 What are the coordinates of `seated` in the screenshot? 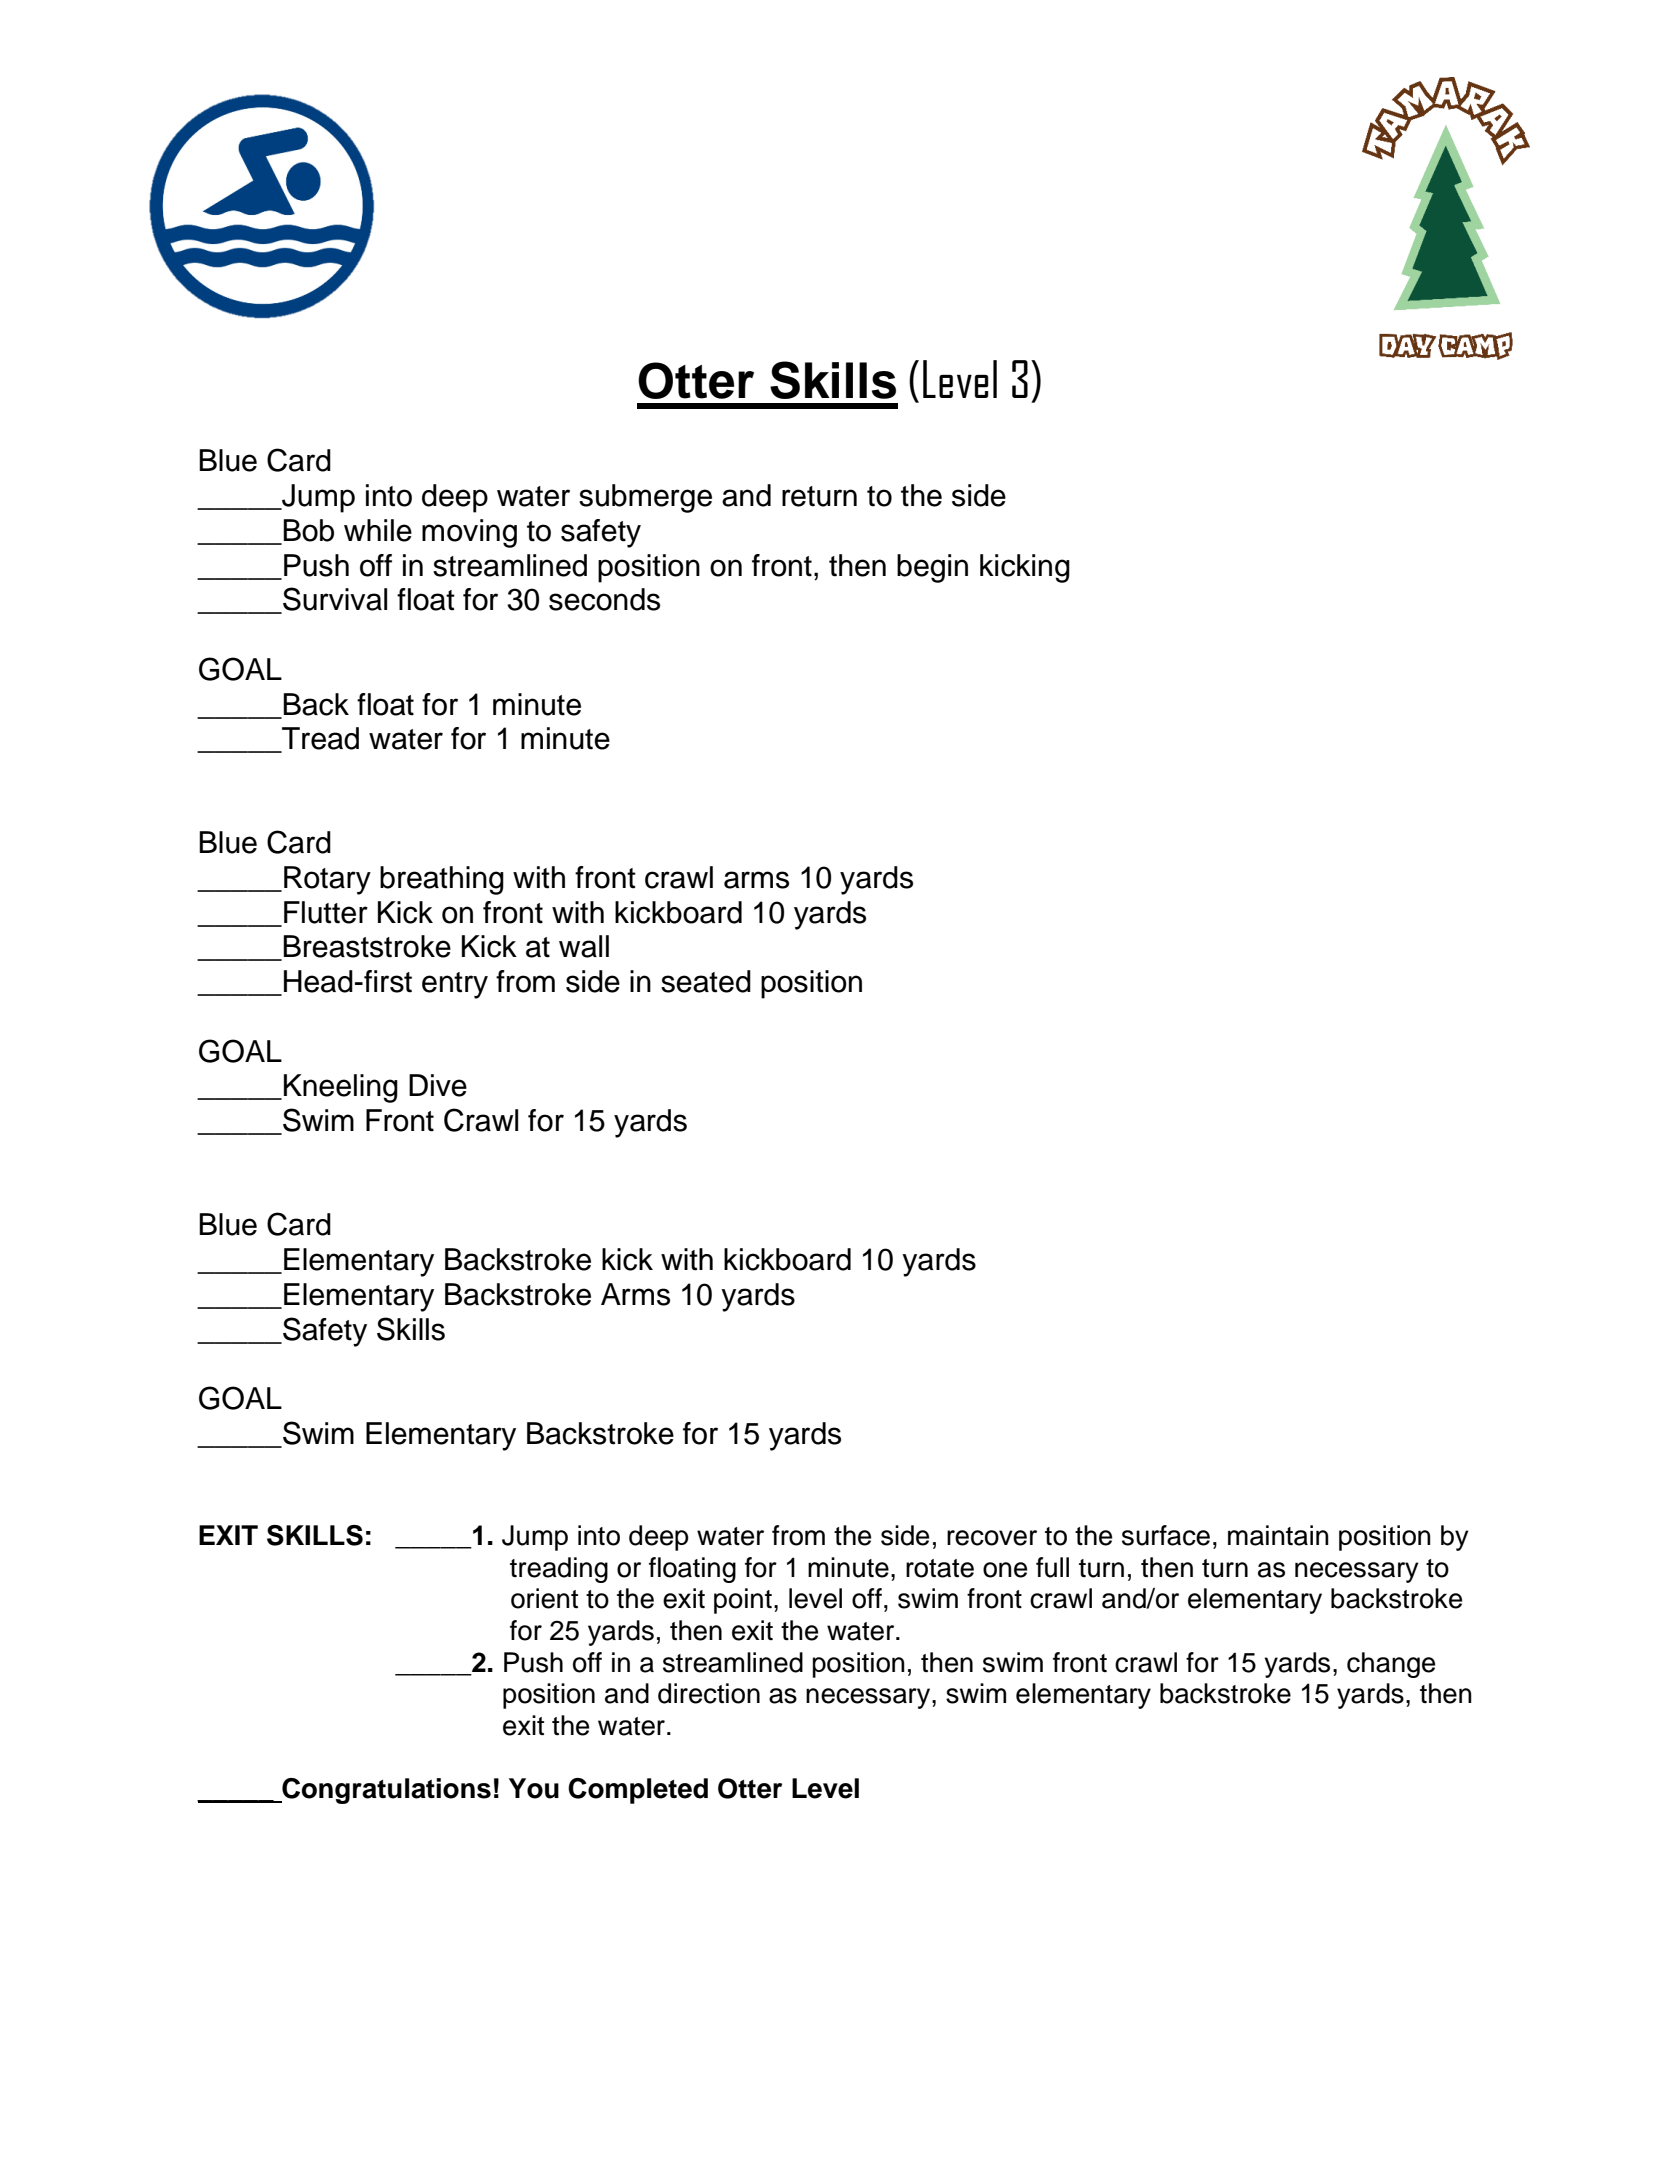 It's located at (706, 981).
